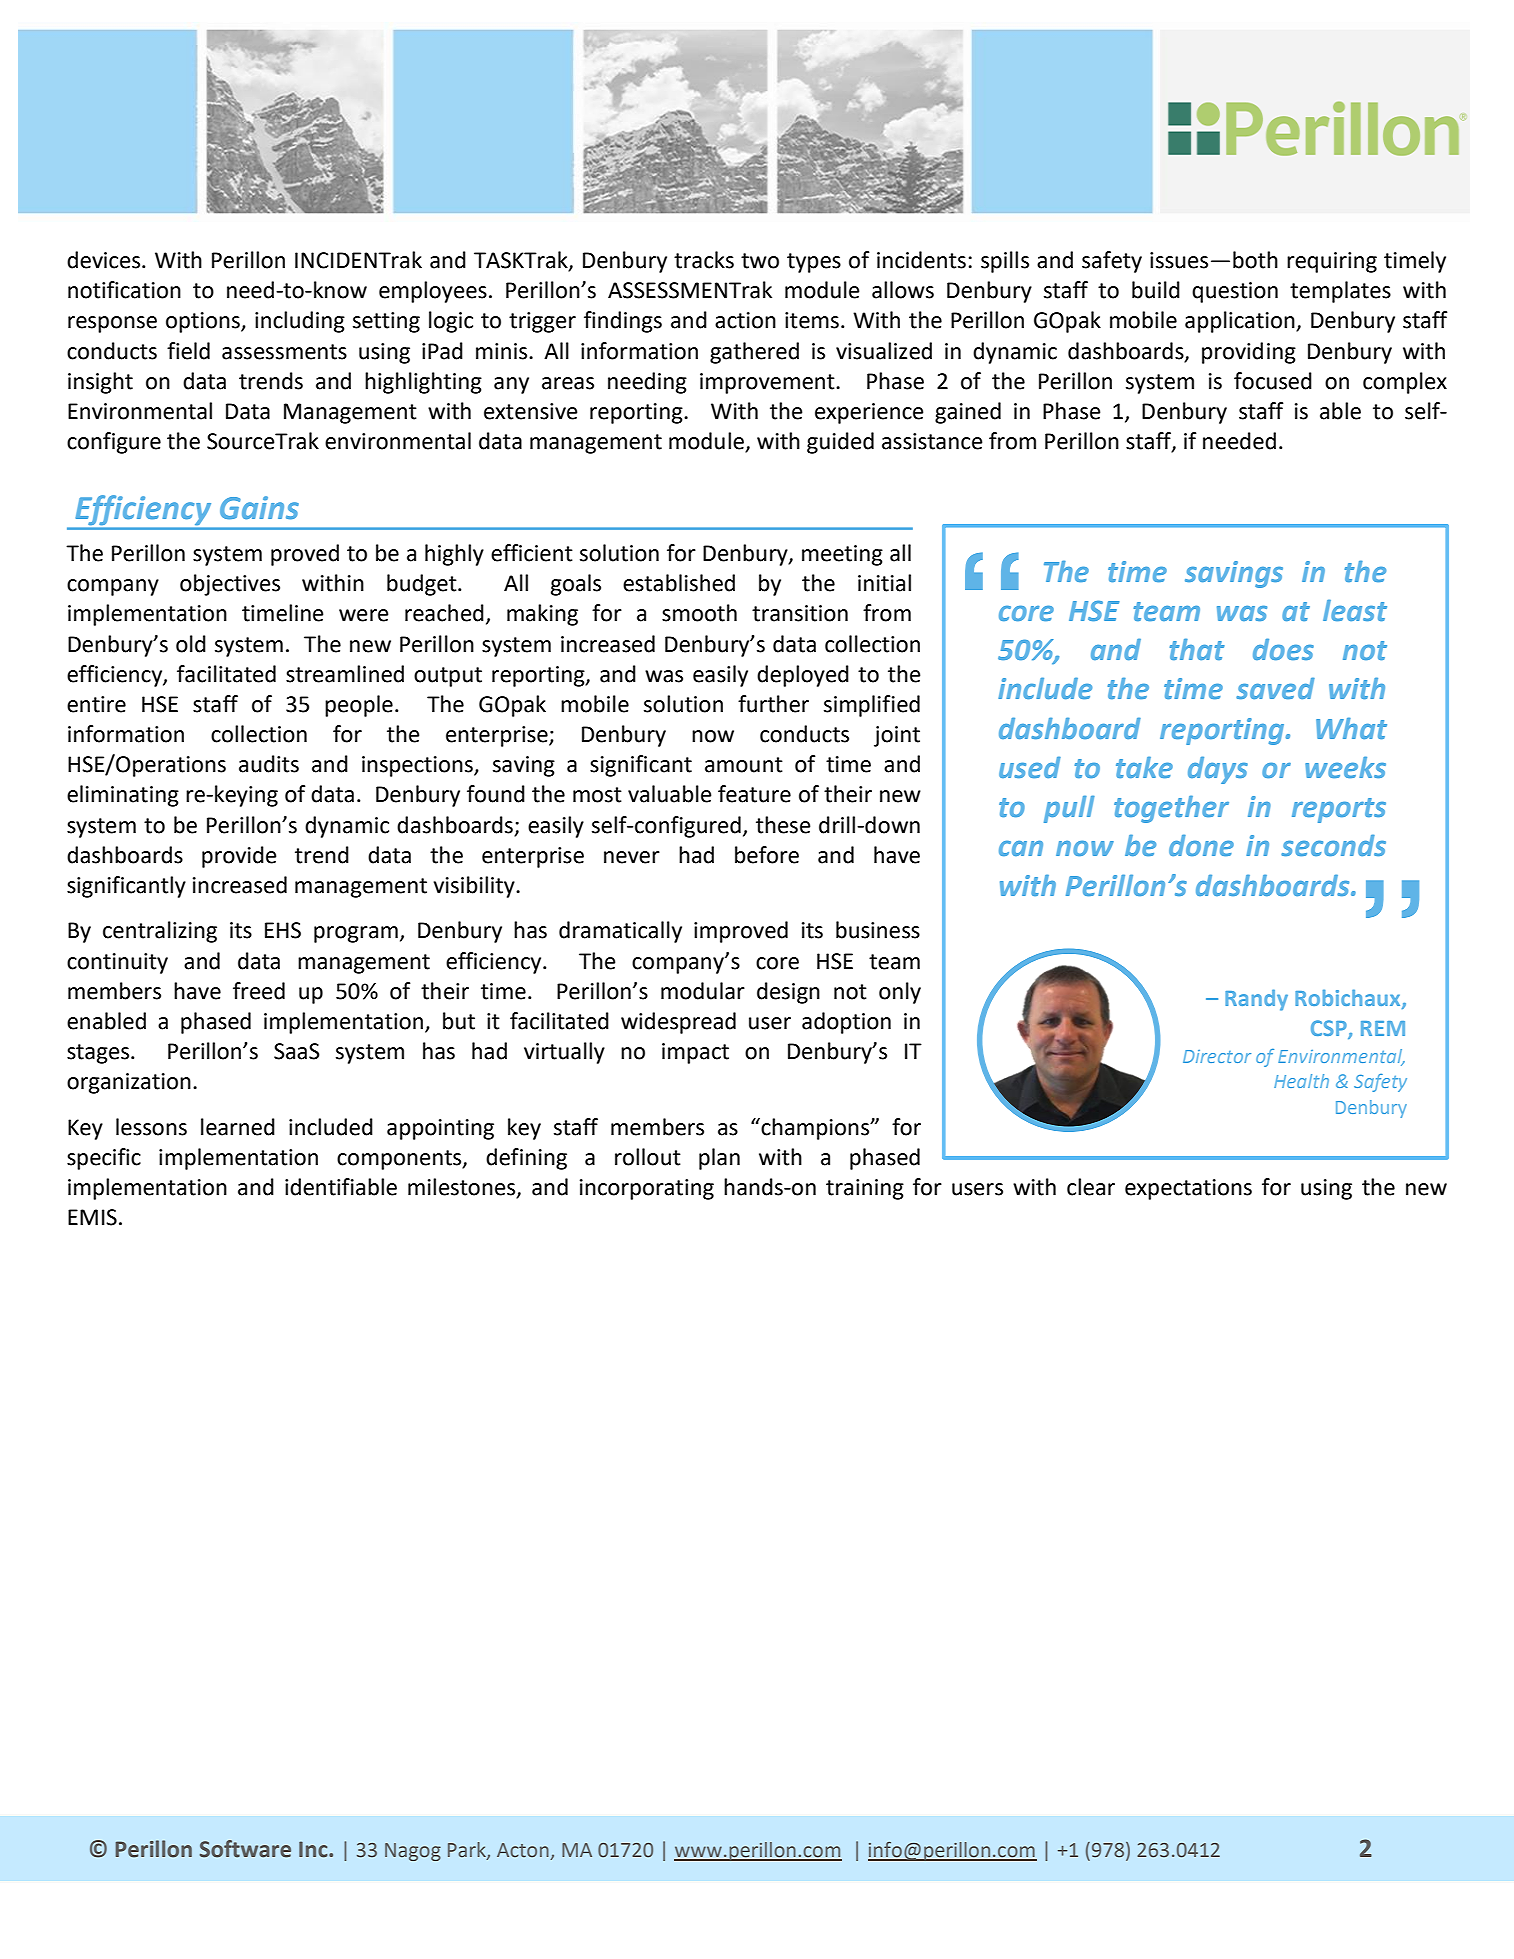 This screenshot has height=1959, width=1514. Describe the element at coordinates (1241, 322) in the screenshot. I see `application` at that location.
